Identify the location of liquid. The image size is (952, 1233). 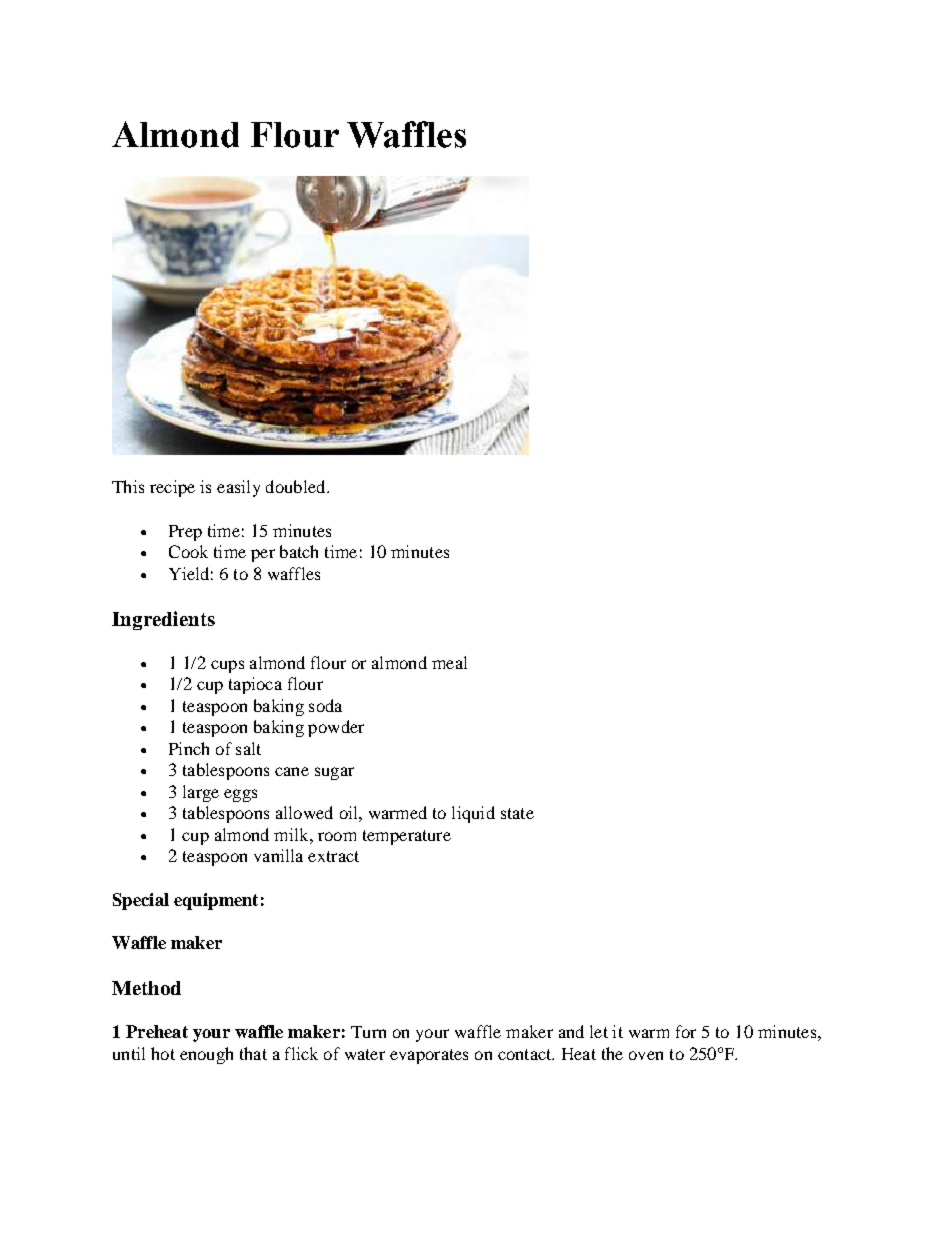
(473, 814).
